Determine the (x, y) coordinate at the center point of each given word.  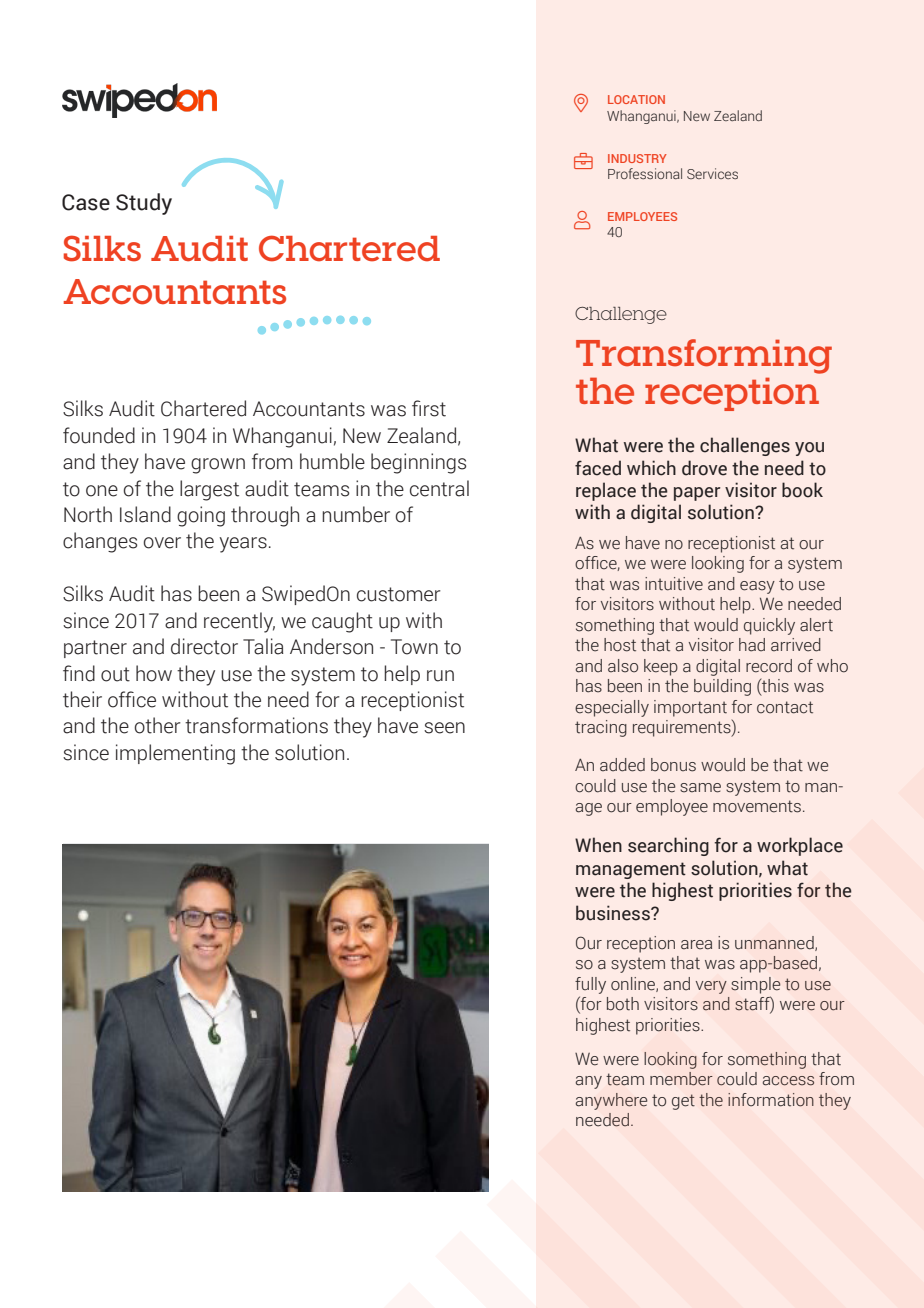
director (204, 646)
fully (590, 985)
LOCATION (636, 99)
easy (757, 587)
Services (712, 173)
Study (144, 204)
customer (399, 594)
